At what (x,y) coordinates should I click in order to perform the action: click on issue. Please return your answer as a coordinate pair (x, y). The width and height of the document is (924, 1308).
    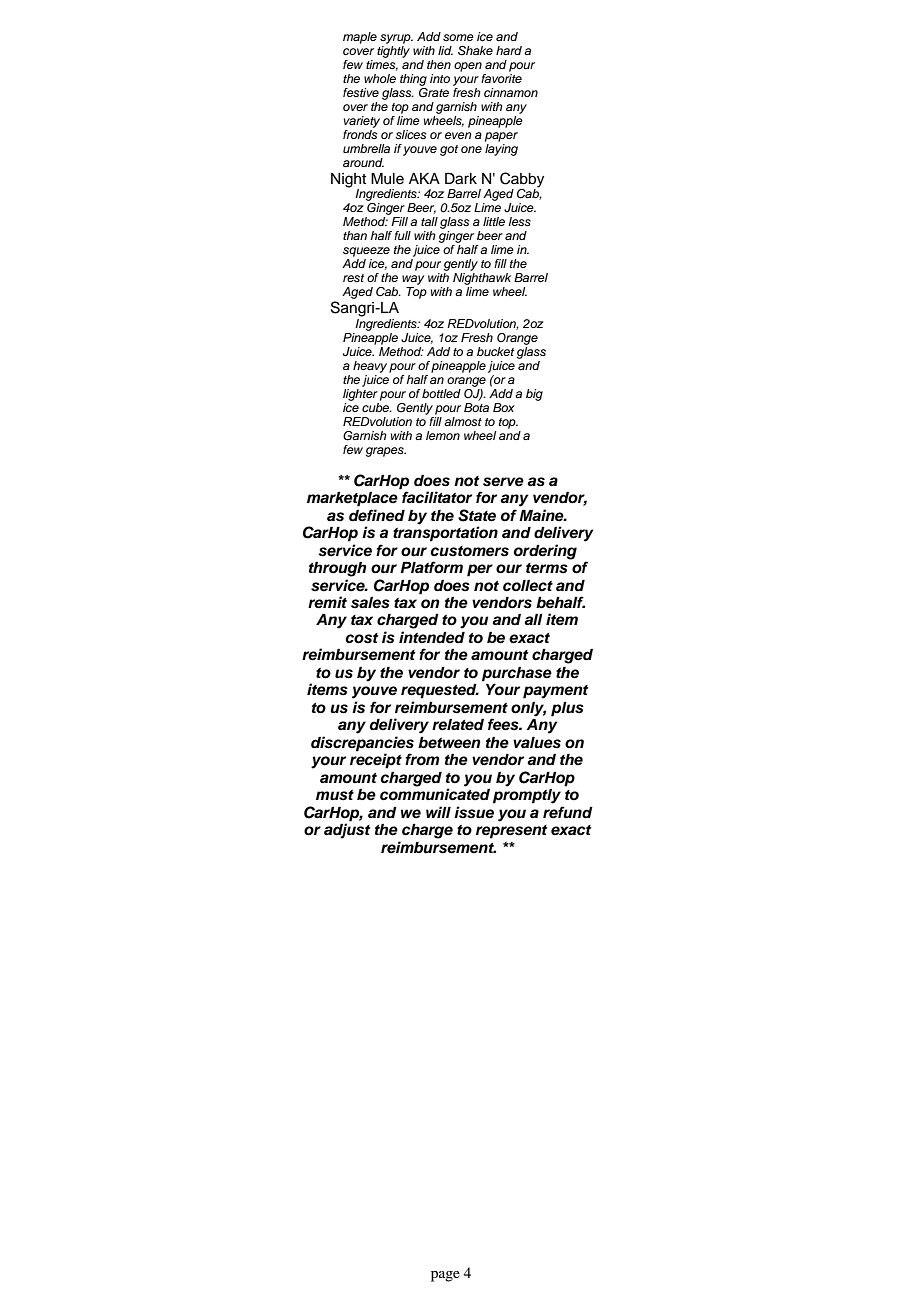
    Looking at the image, I should click on (474, 812).
